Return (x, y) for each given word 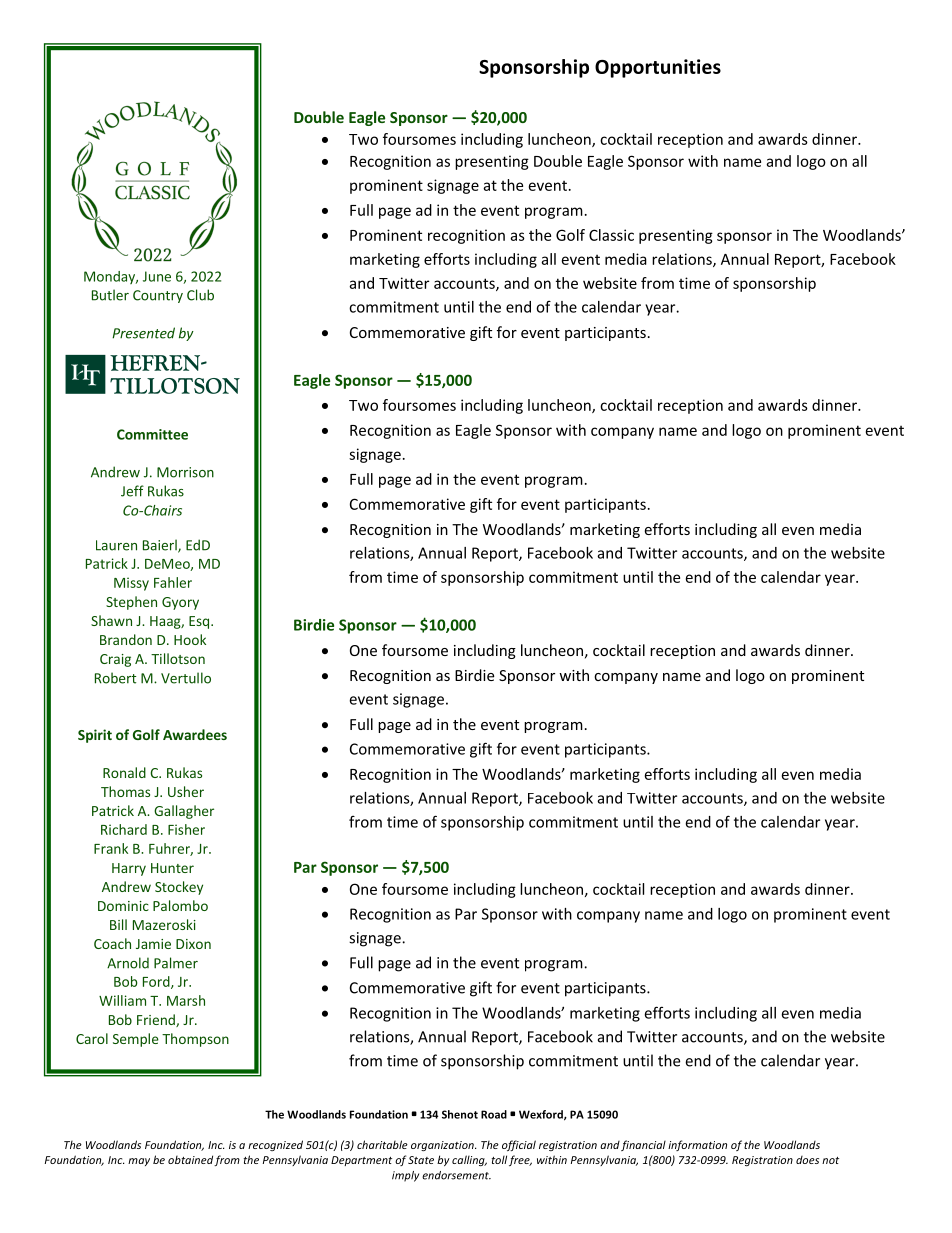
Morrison (185, 472)
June (157, 276)
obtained (190, 1159)
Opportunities (658, 68)
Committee (152, 434)
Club (200, 295)
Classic (611, 235)
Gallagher (184, 812)
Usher (186, 791)
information (697, 1145)
